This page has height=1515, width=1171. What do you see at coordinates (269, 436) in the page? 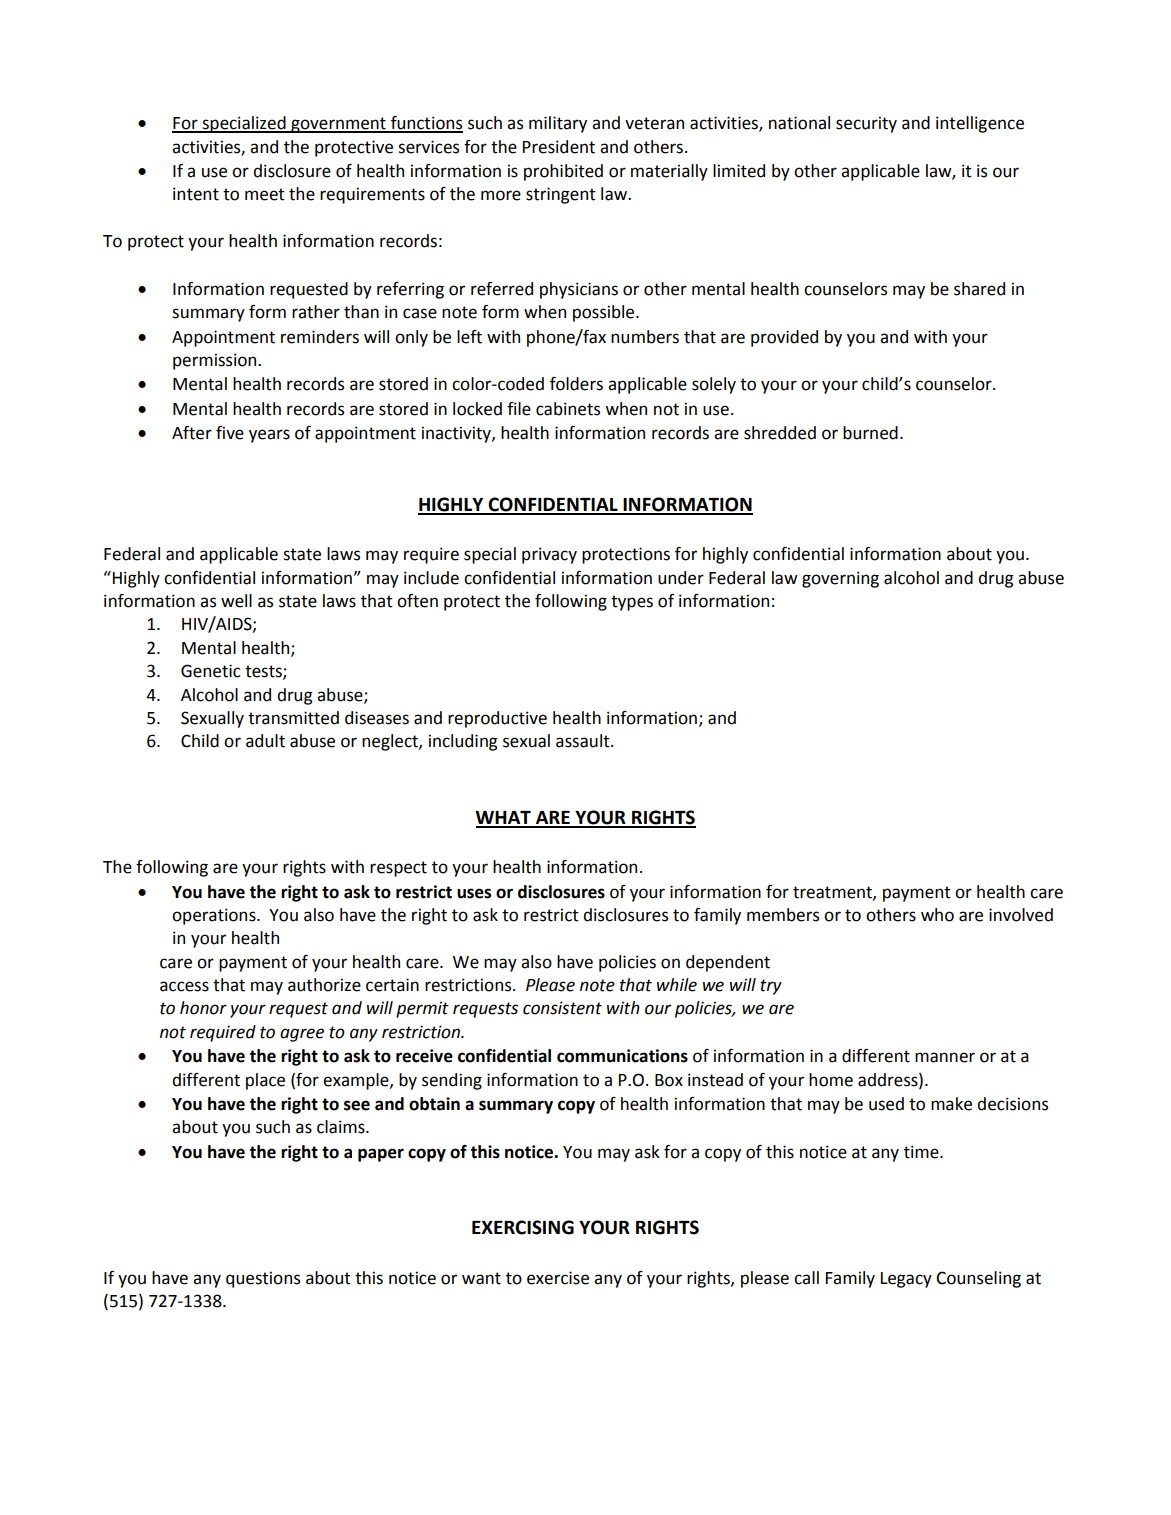
I see `years` at bounding box center [269, 436].
